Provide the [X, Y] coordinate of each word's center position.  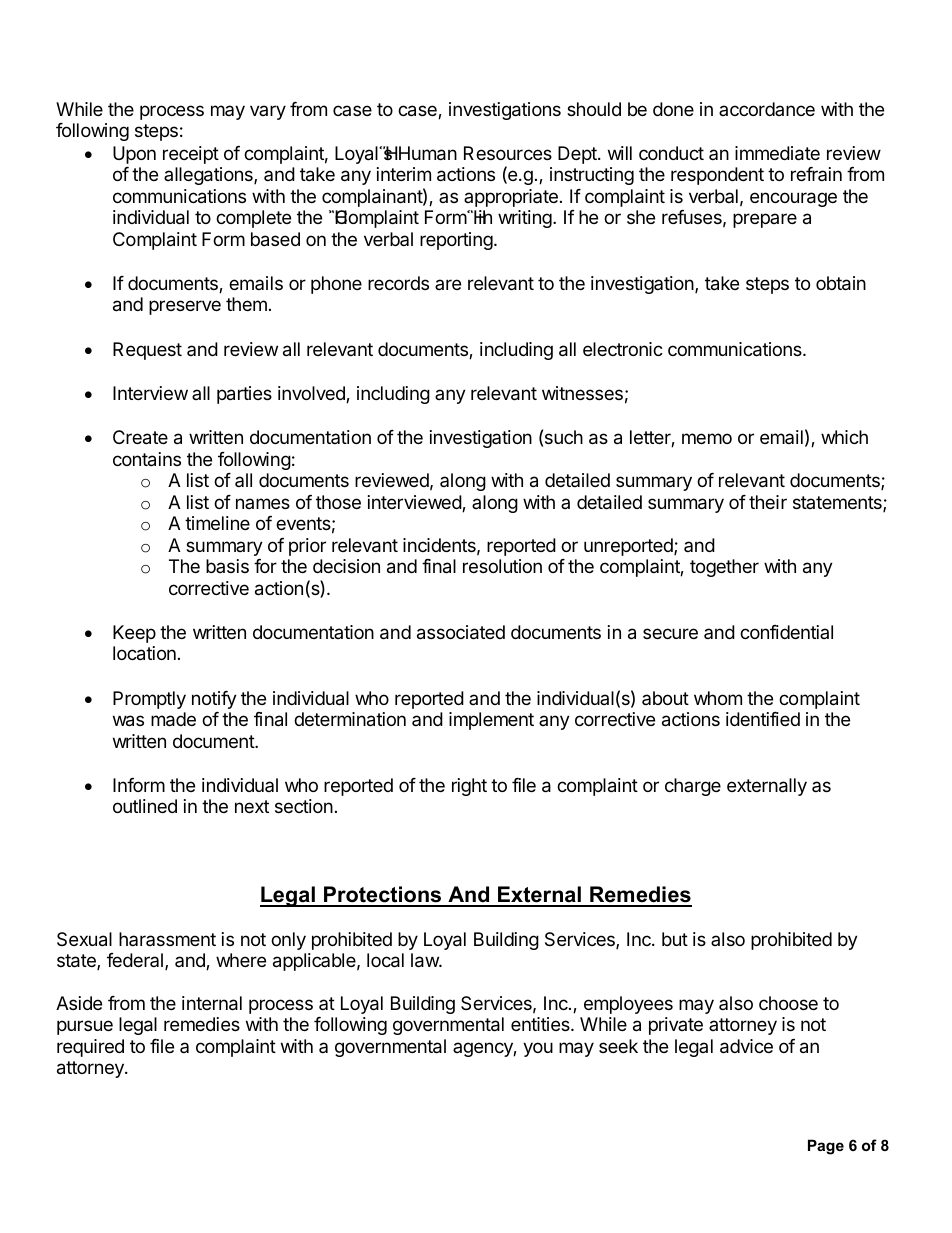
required [90, 1048]
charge [693, 787]
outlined [145, 806]
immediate [777, 153]
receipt [191, 155]
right [469, 787]
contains [147, 459]
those [338, 502]
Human [428, 153]
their [768, 502]
